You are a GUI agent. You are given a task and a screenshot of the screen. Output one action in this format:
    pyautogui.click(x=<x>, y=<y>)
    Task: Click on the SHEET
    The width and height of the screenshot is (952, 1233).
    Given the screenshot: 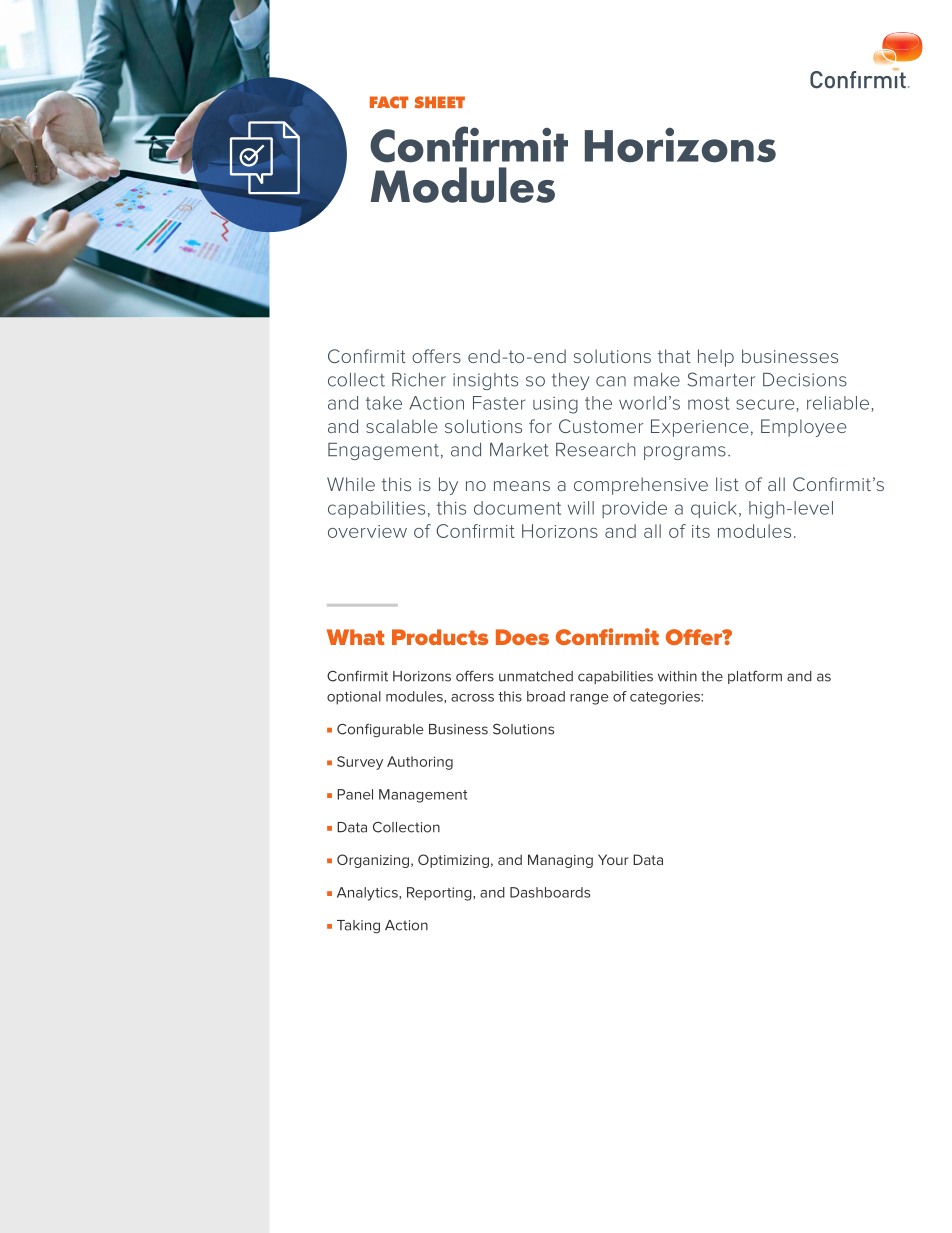 What is the action you would take?
    pyautogui.click(x=440, y=102)
